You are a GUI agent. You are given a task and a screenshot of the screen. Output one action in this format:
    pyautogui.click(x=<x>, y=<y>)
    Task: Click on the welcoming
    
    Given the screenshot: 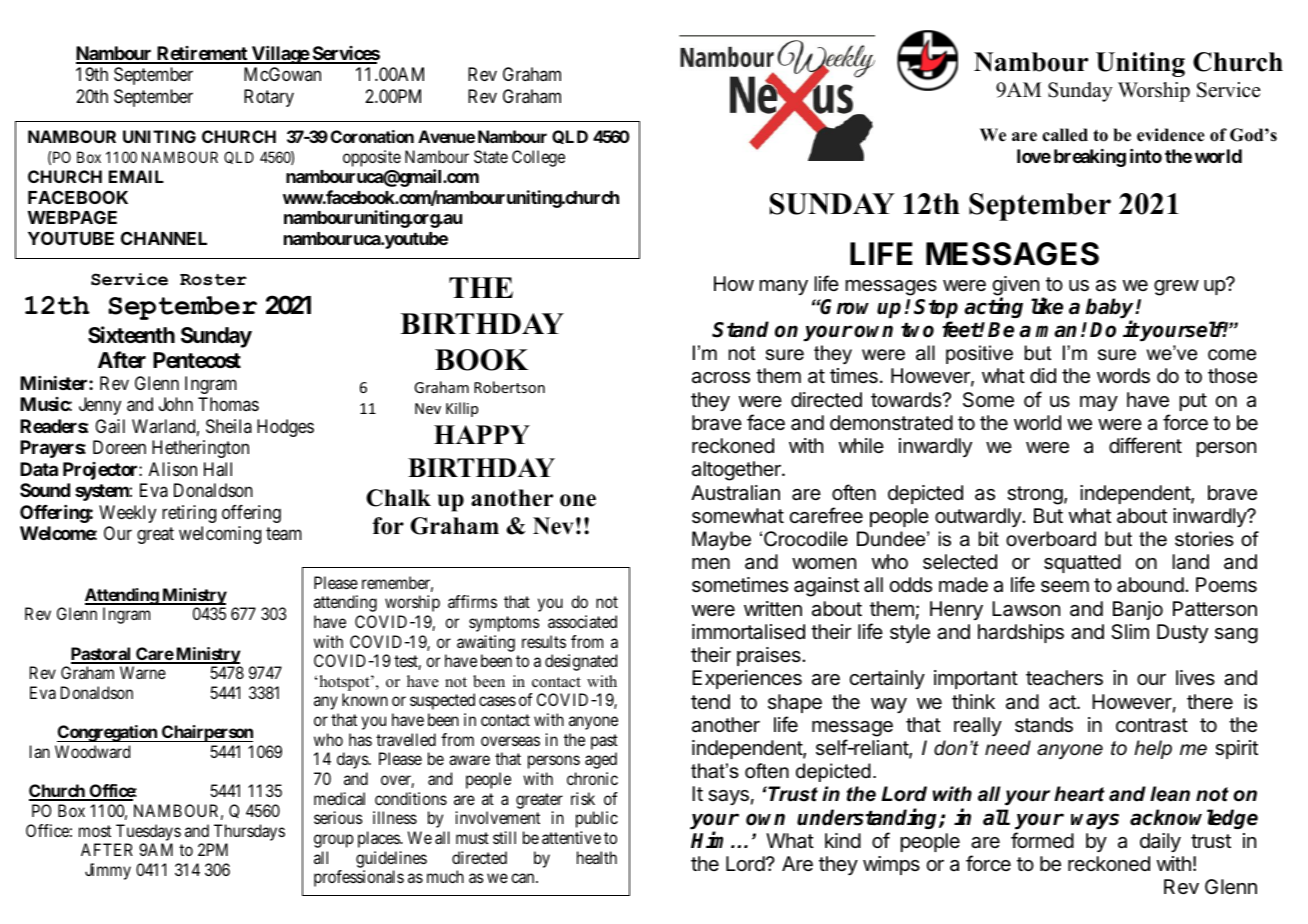 What is the action you would take?
    pyautogui.click(x=220, y=535)
